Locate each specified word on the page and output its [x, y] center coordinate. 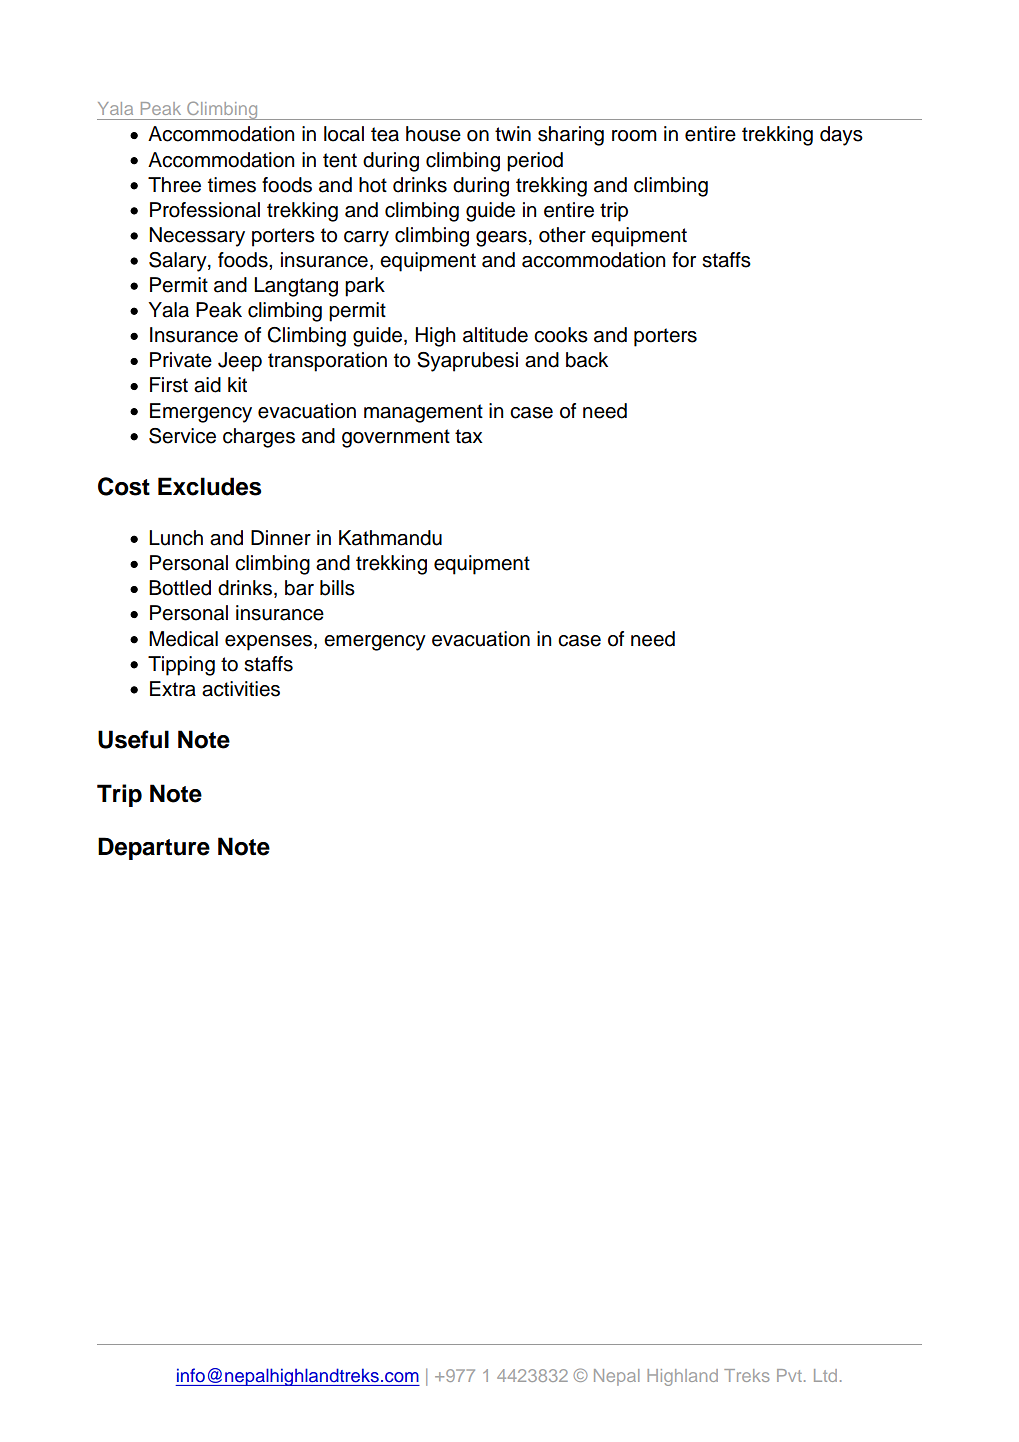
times [232, 185]
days [841, 136]
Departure [154, 848]
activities [241, 689]
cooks [561, 335]
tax [469, 436]
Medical [183, 639]
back [587, 360]
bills [337, 588]
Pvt [789, 1375]
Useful [133, 739]
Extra [173, 689]
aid [207, 385]
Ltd [825, 1375]
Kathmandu [390, 538]
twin [513, 133]
